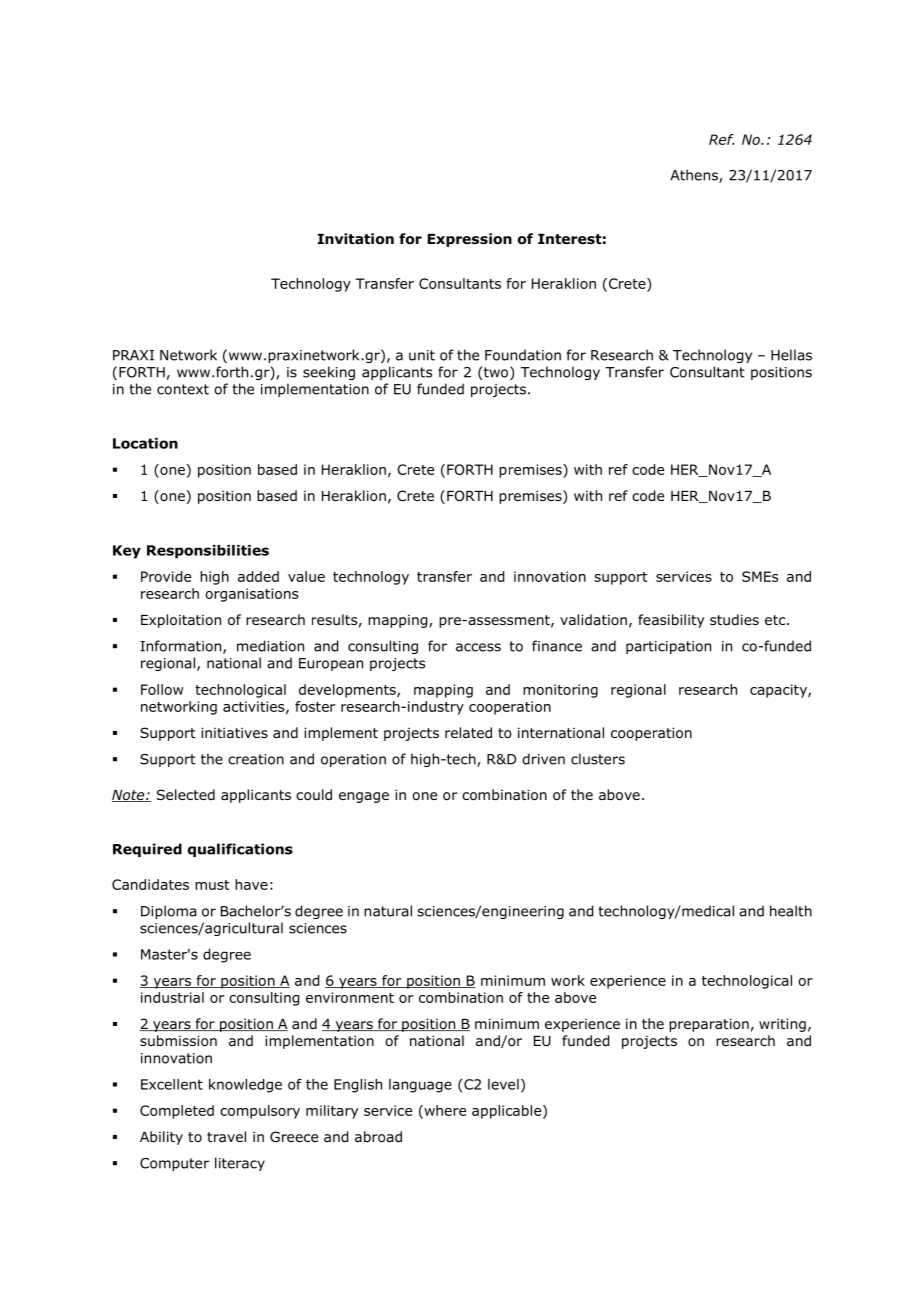  Describe the element at coordinates (791, 911) in the image. I see `health` at that location.
